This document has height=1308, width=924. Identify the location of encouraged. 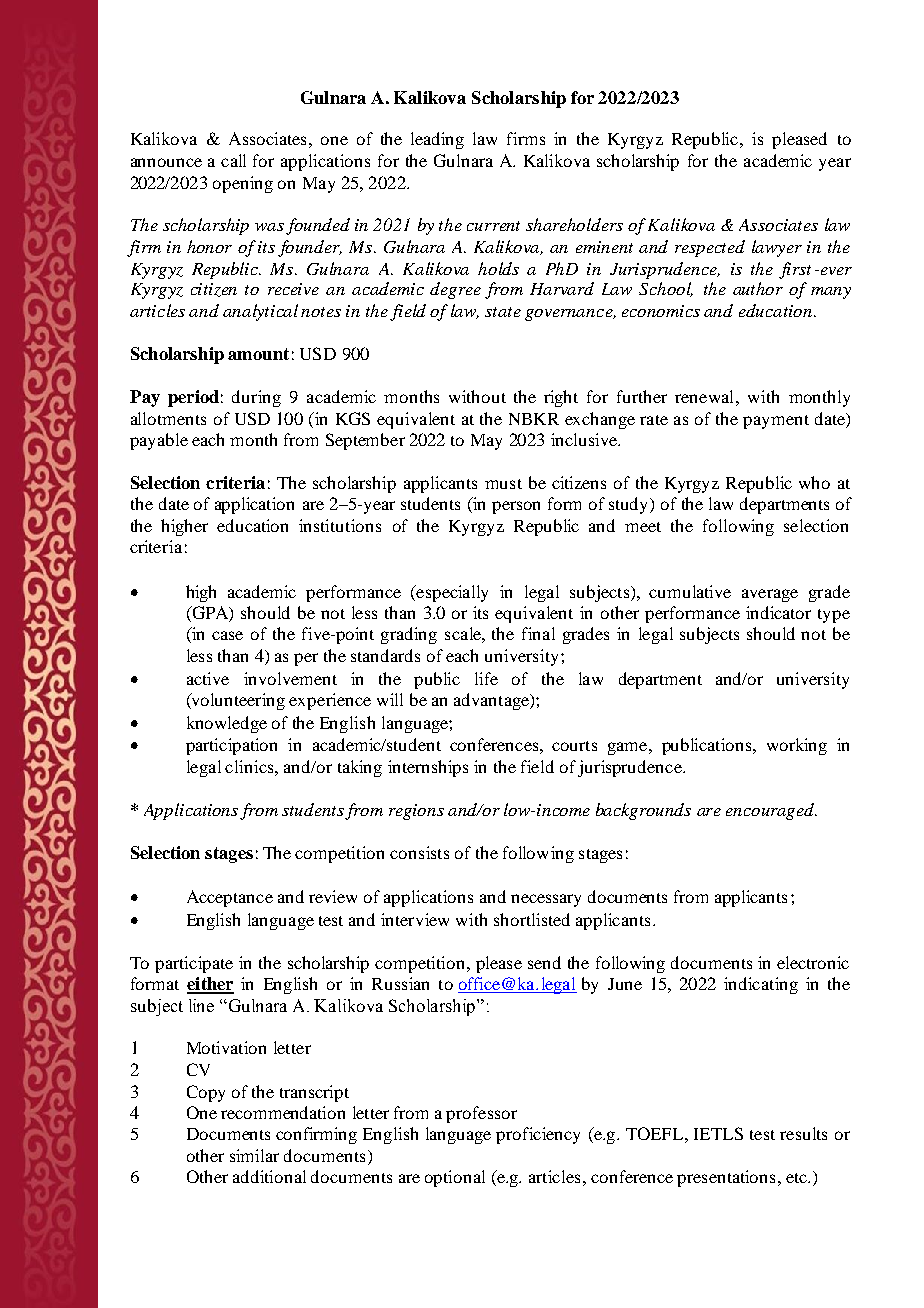
(771, 811).
